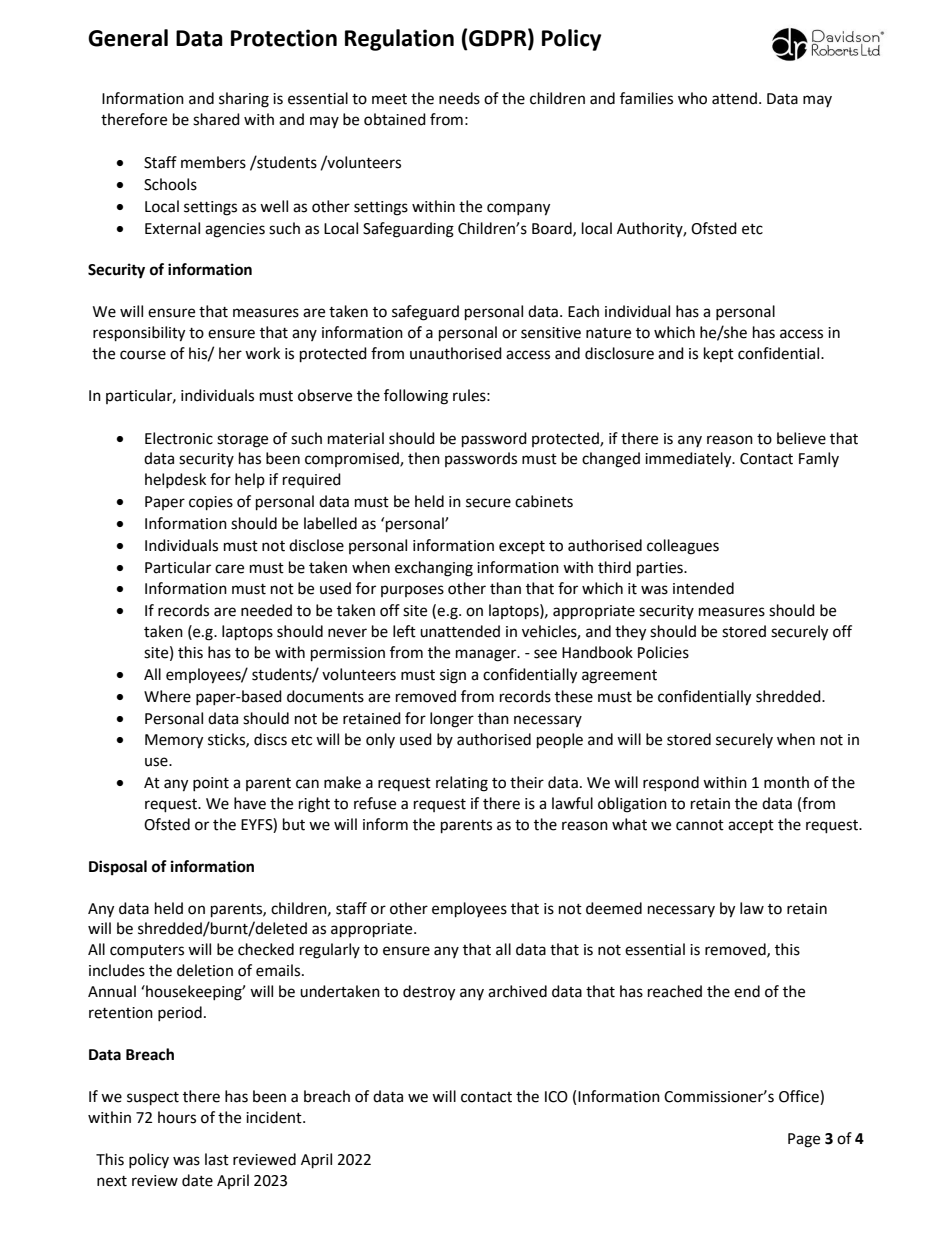 The width and height of the screenshot is (952, 1233). I want to click on deemed, so click(614, 908).
